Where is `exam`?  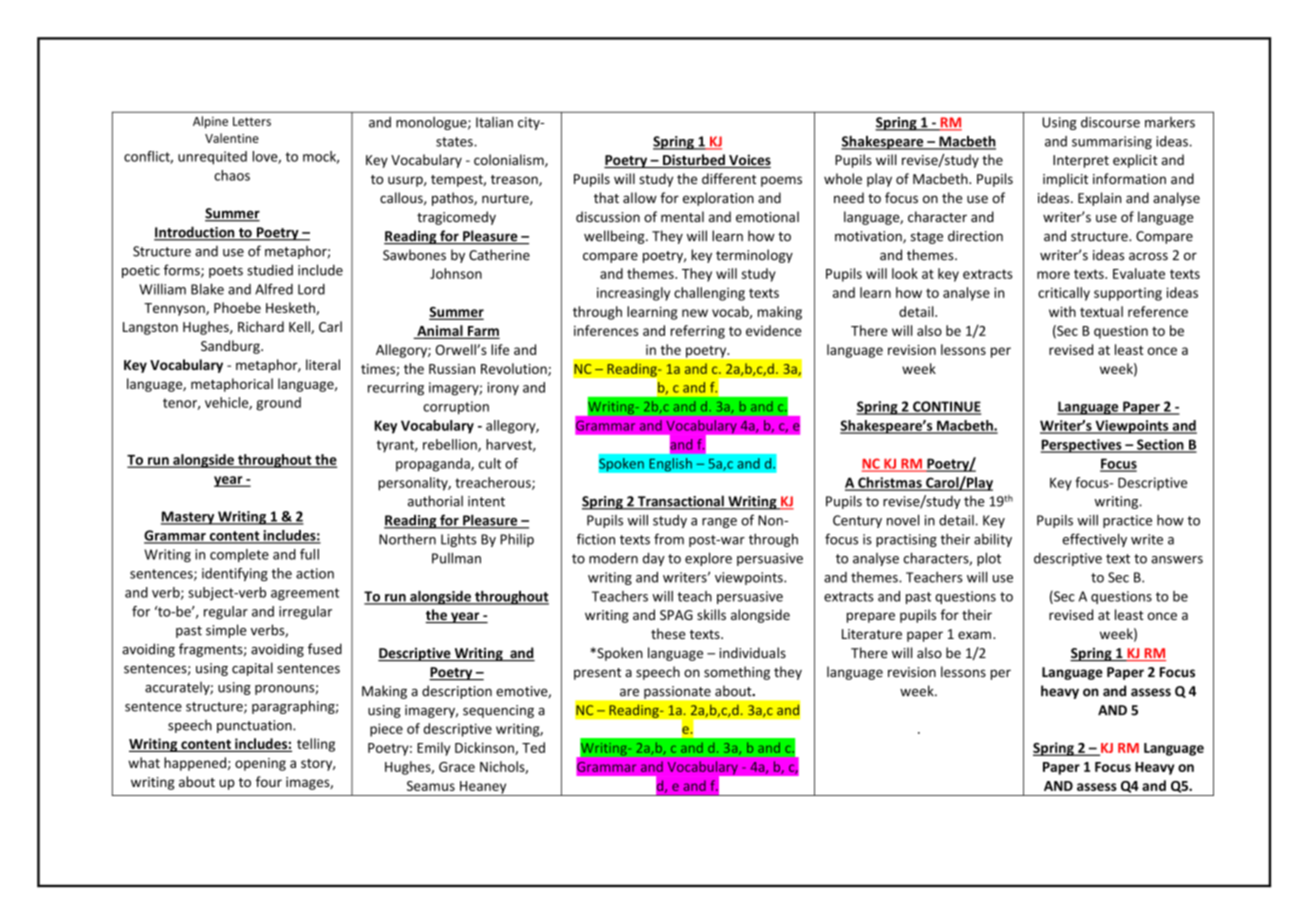 exam is located at coordinates (974, 635).
